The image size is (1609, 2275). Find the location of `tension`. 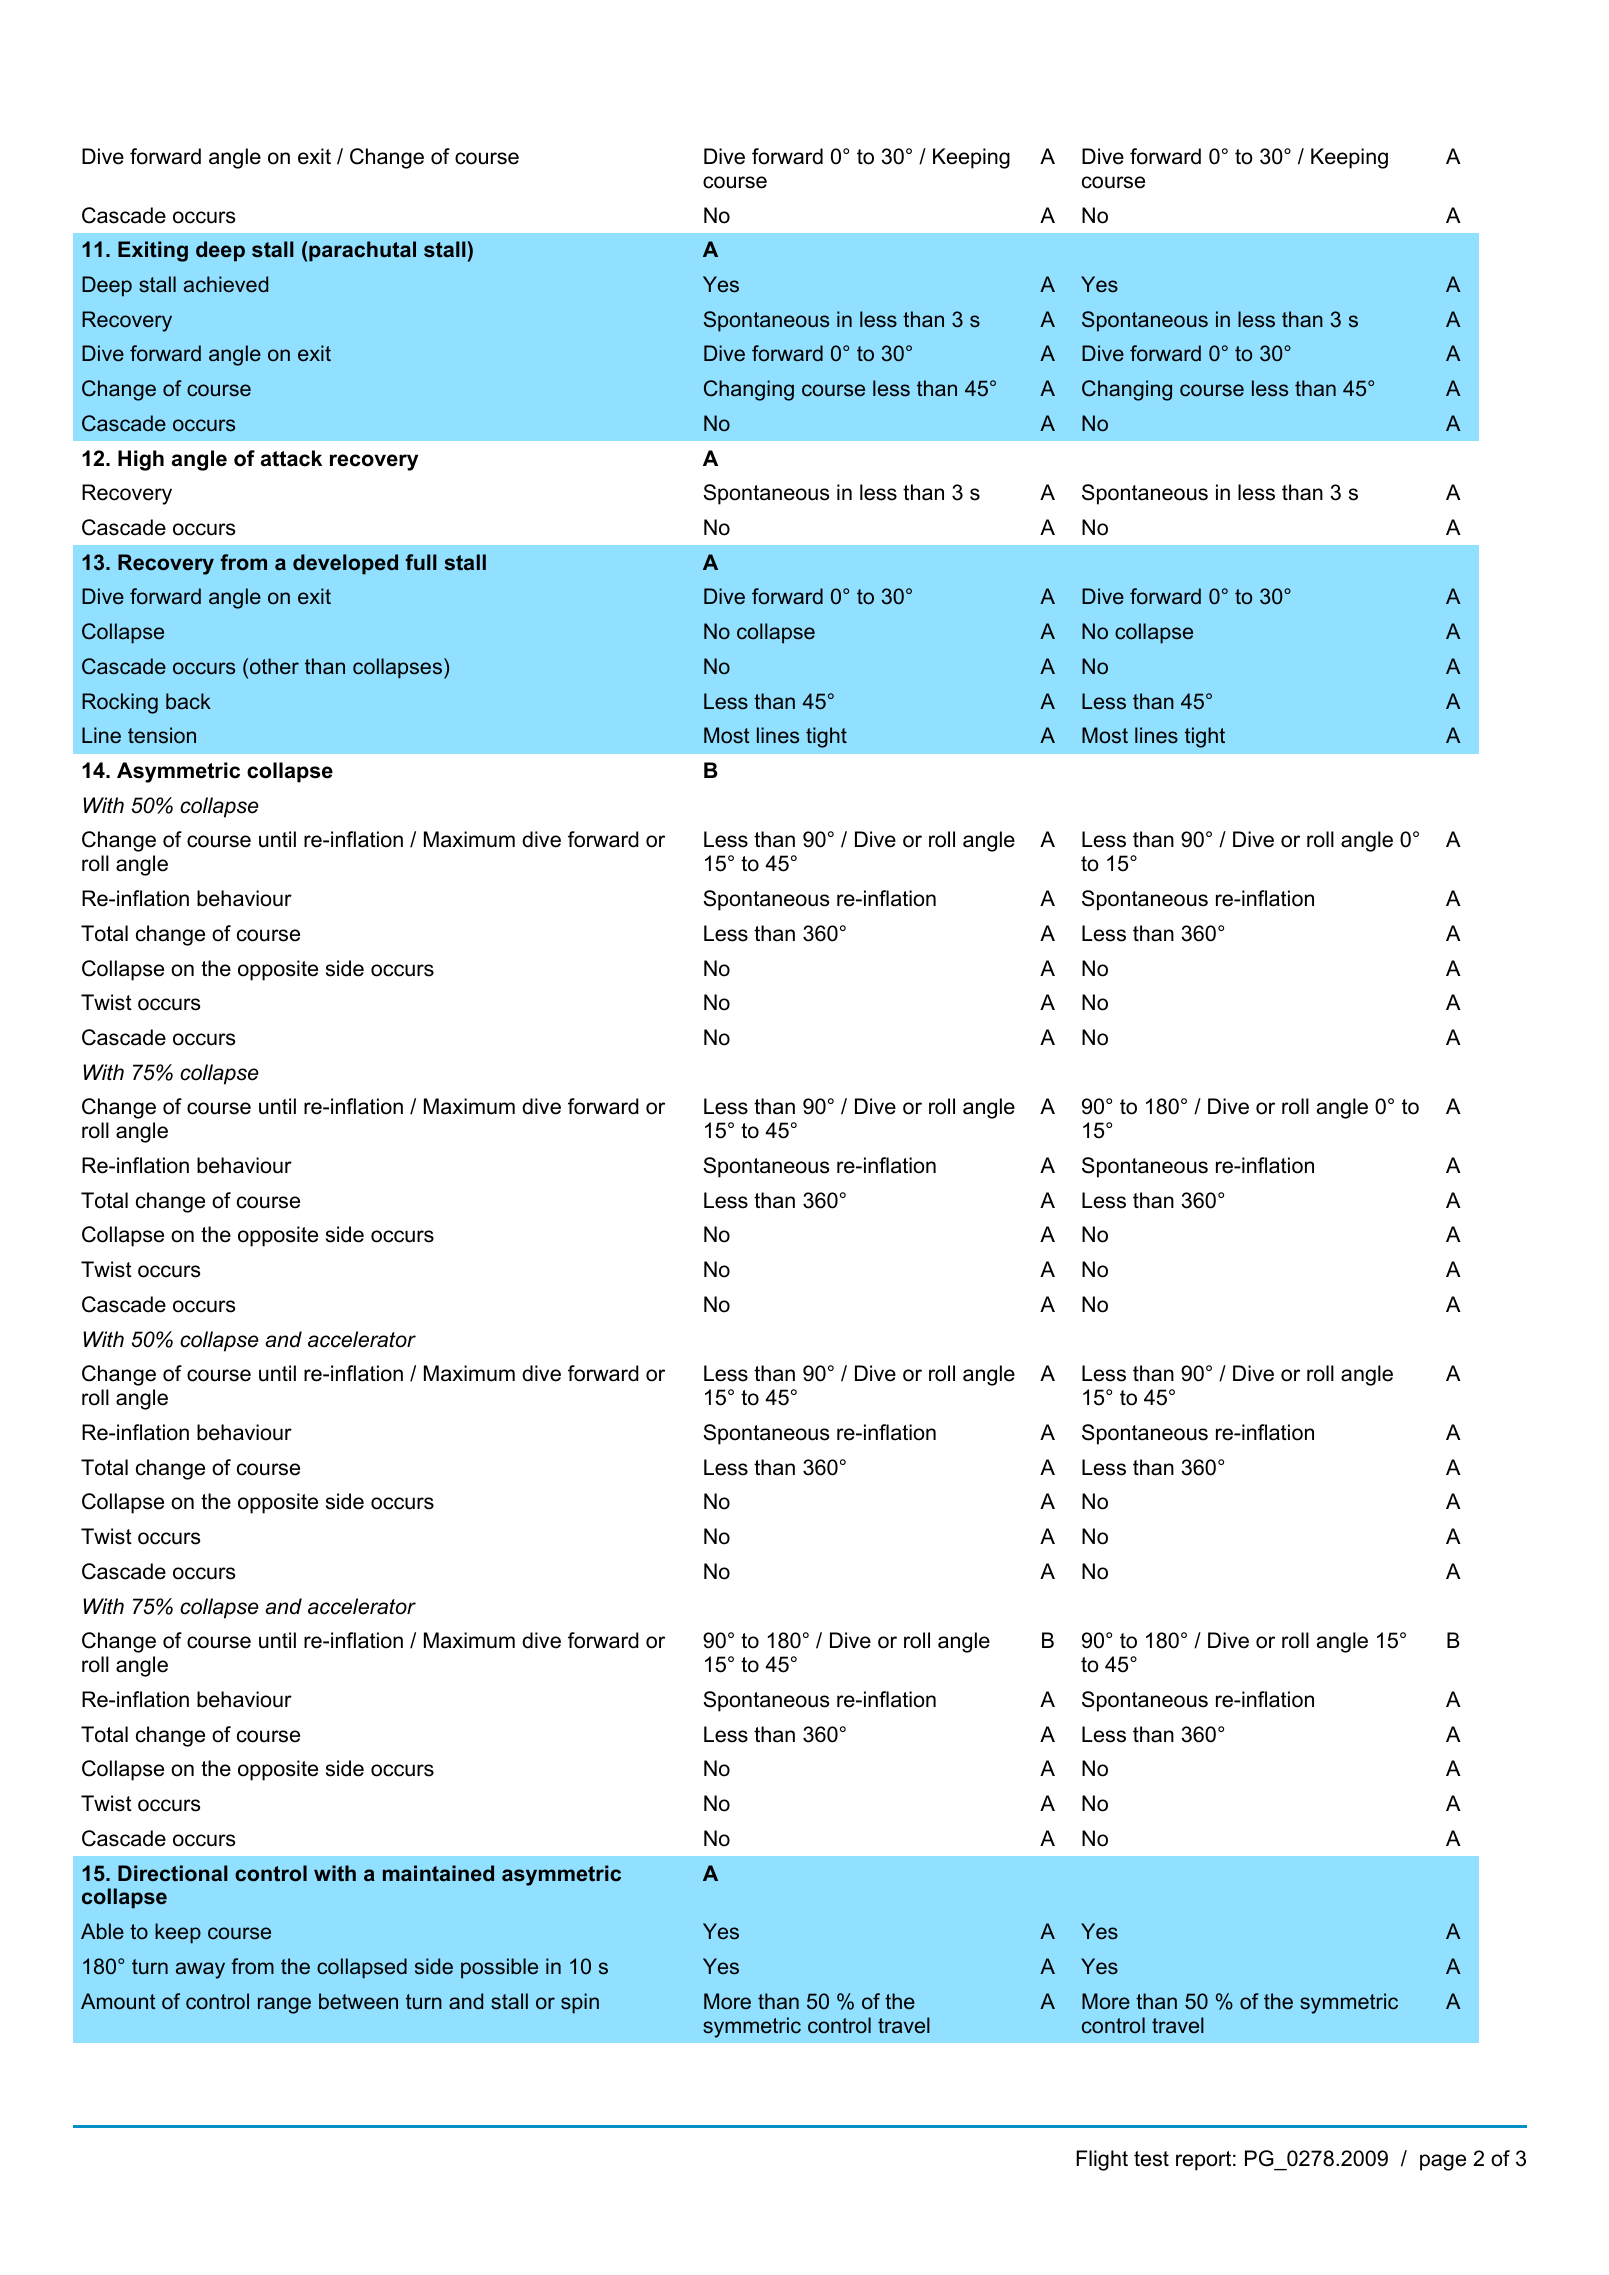

tension is located at coordinates (162, 735).
